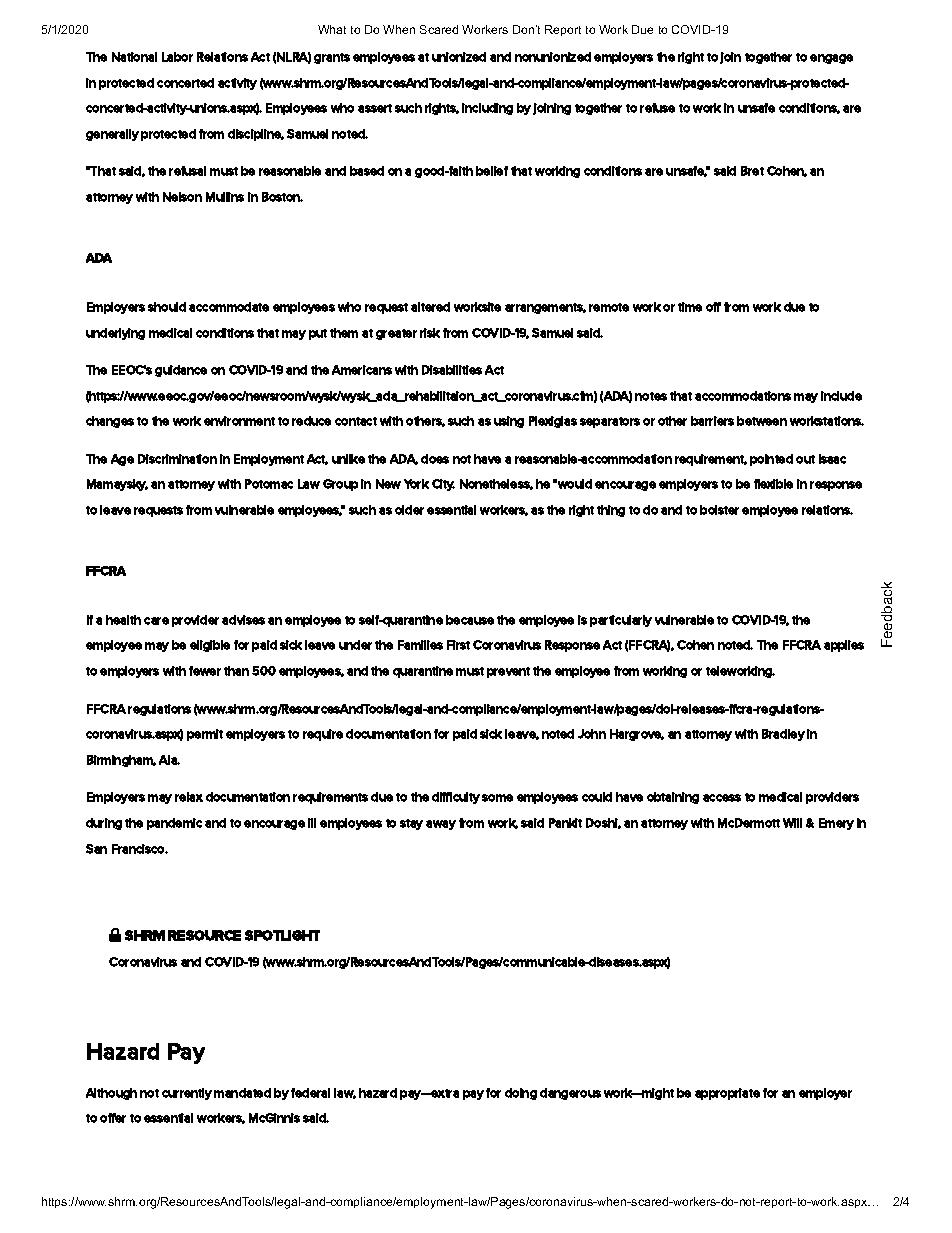 Image resolution: width=952 pixels, height=1233 pixels. What do you see at coordinates (243, 620) in the screenshot?
I see `advises` at bounding box center [243, 620].
